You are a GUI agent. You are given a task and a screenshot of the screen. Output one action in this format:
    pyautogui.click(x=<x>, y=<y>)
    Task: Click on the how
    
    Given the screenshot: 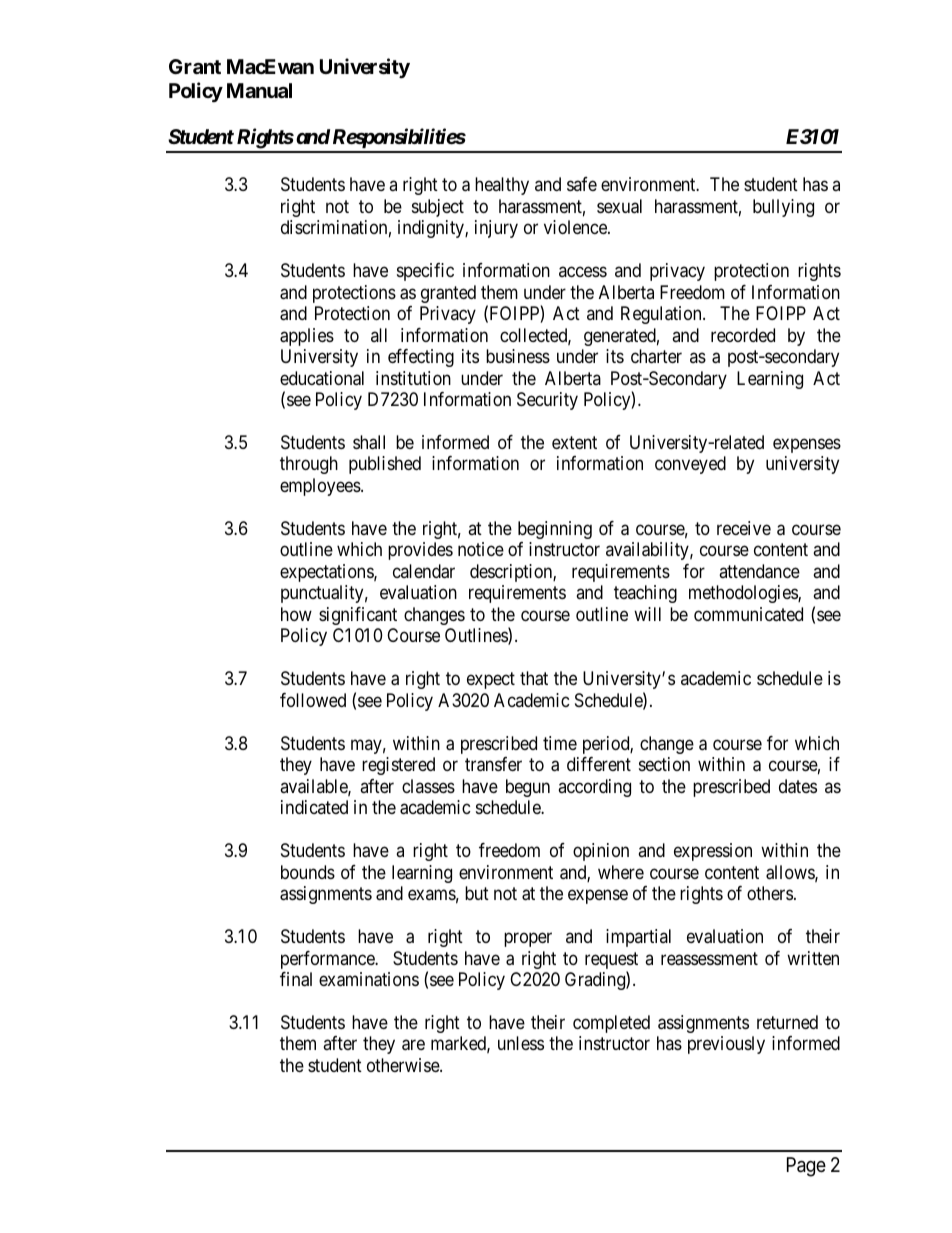 What is the action you would take?
    pyautogui.click(x=296, y=614)
